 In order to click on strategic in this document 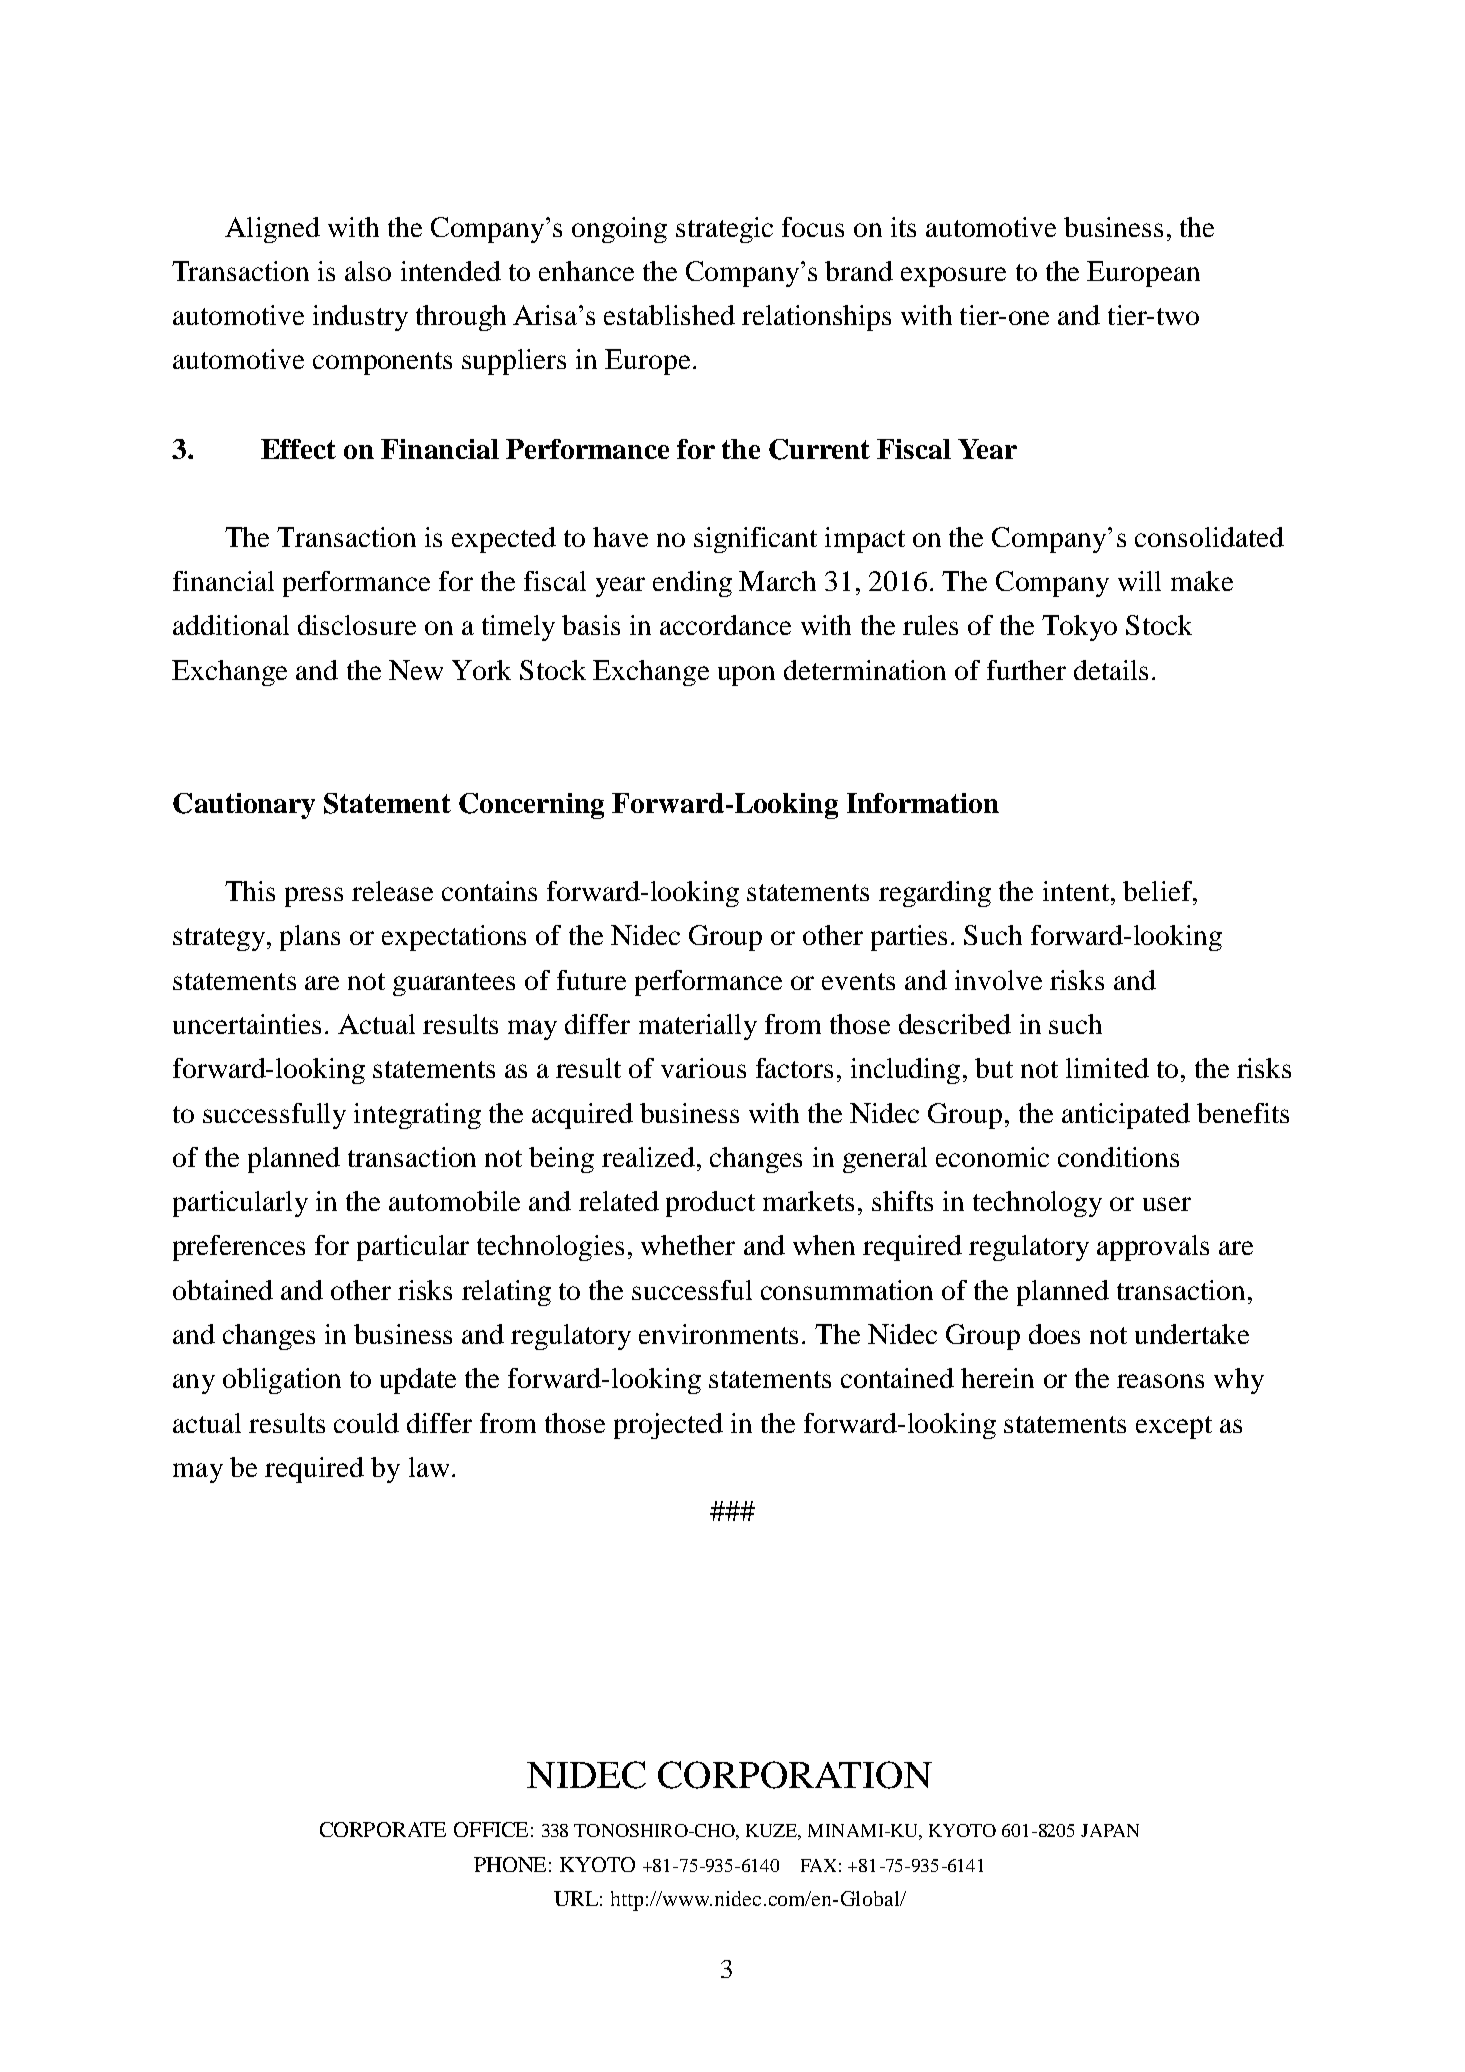, I will do `click(724, 230)`.
